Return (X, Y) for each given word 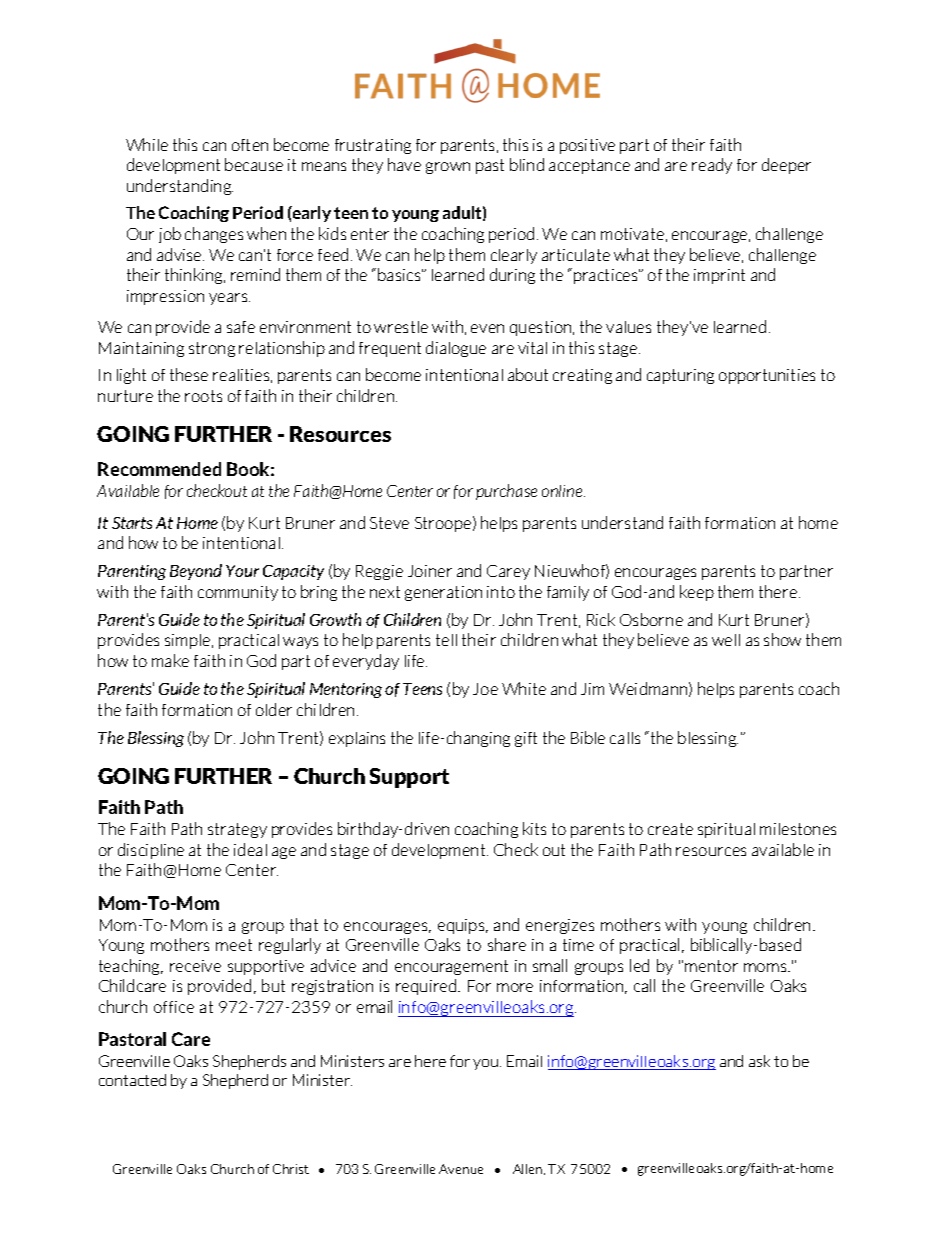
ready (712, 166)
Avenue (461, 1169)
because (254, 164)
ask (759, 1061)
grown (448, 168)
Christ (291, 1169)
